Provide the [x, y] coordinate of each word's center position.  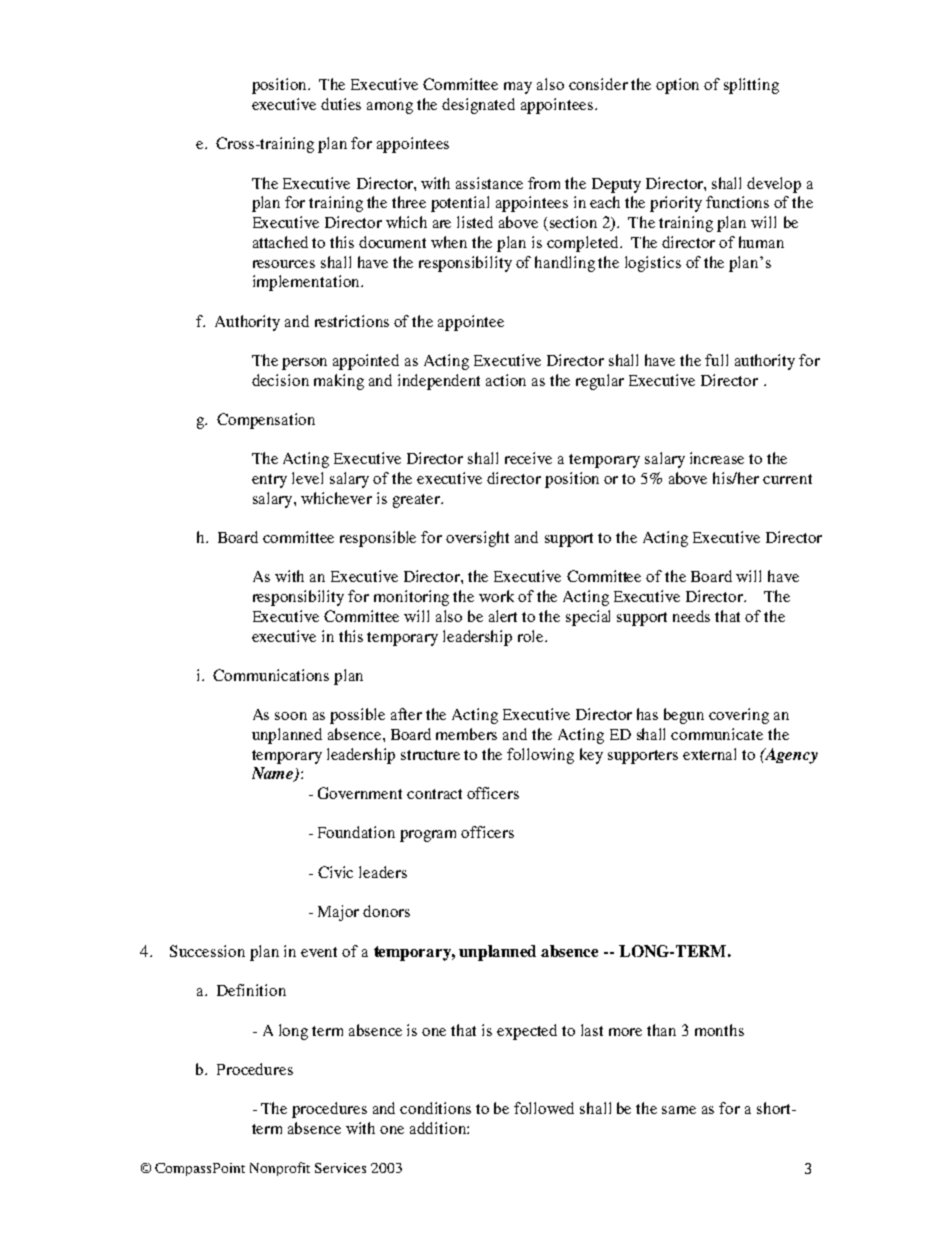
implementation [307, 283]
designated [478, 106]
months [719, 1030]
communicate [717, 734]
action [506, 380]
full [716, 360]
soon [291, 716]
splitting [751, 86]
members [466, 734]
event [319, 952]
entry [269, 481]
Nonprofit [280, 1169]
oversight [477, 539]
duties [341, 104]
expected [527, 1032]
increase [717, 458]
